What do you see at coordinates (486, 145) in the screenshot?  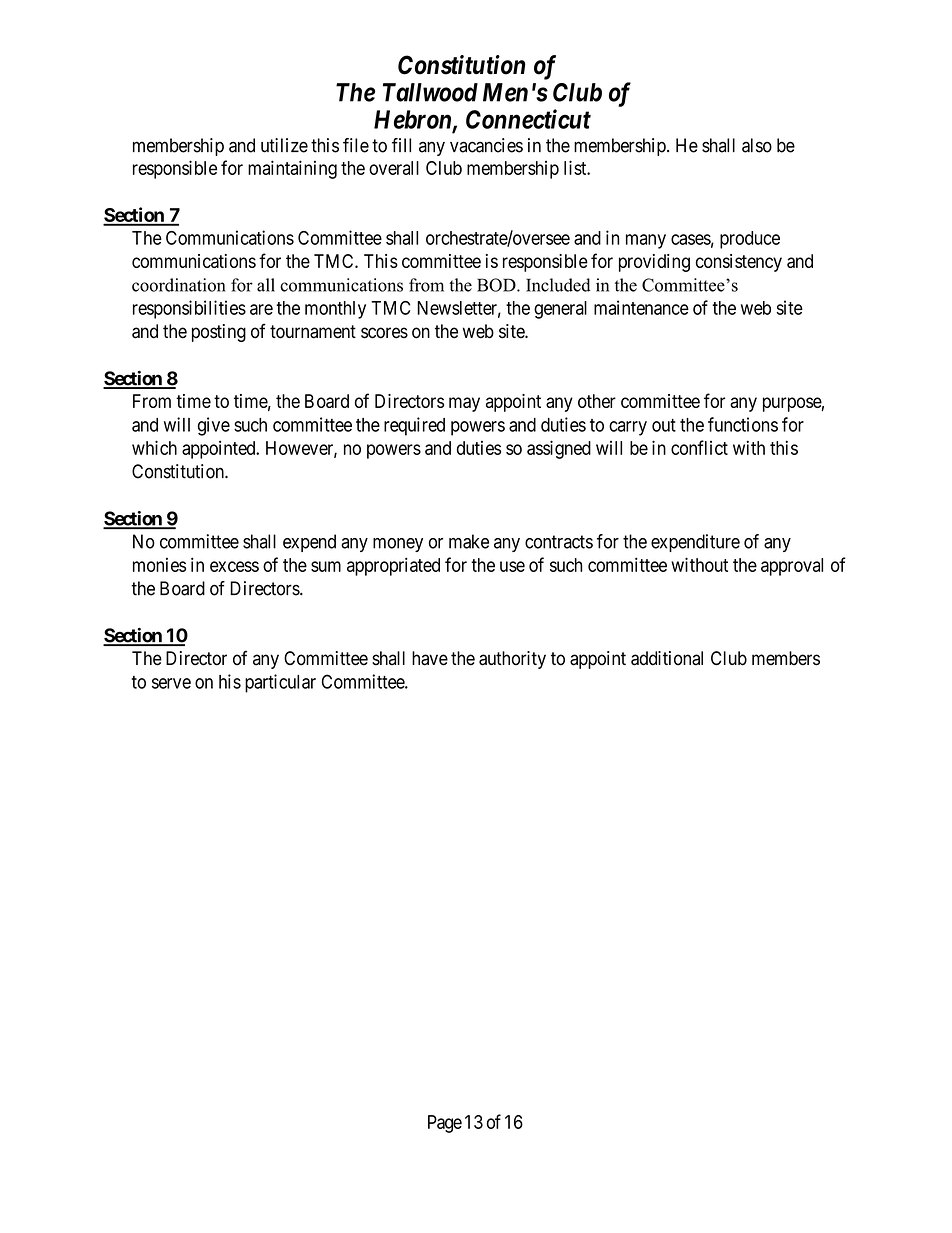 I see `vacancies` at bounding box center [486, 145].
